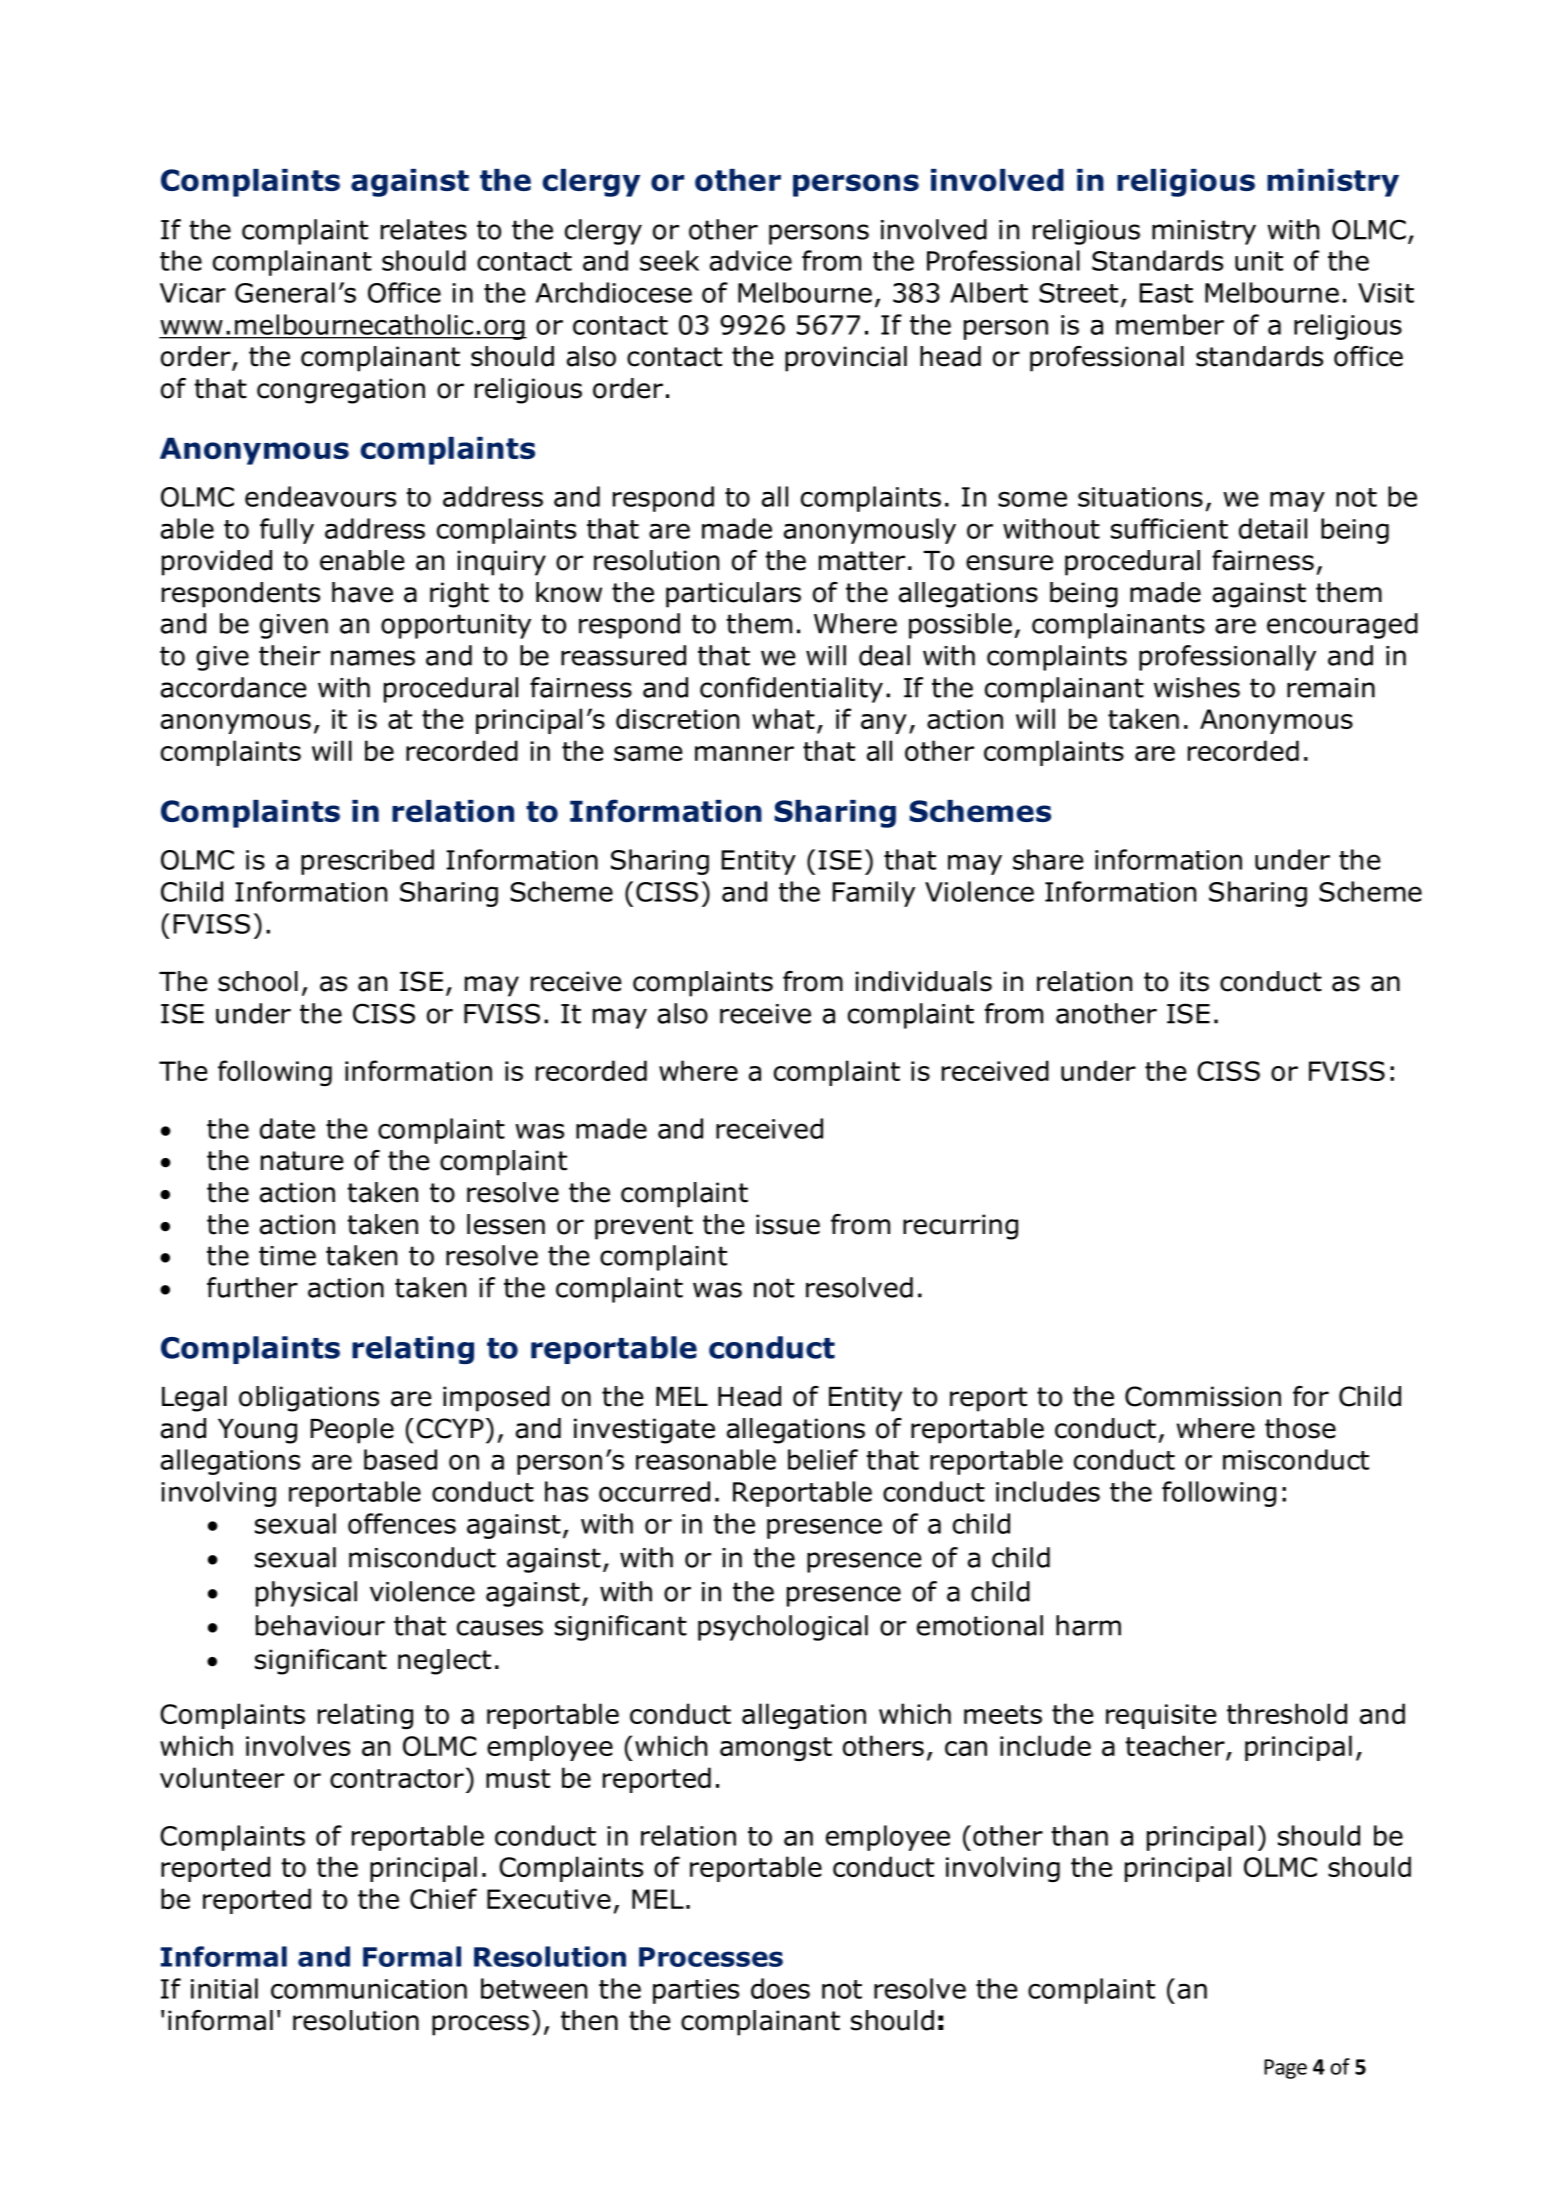 Image resolution: width=1557 pixels, height=2202 pixels. What do you see at coordinates (258, 981) in the screenshot?
I see `school` at bounding box center [258, 981].
